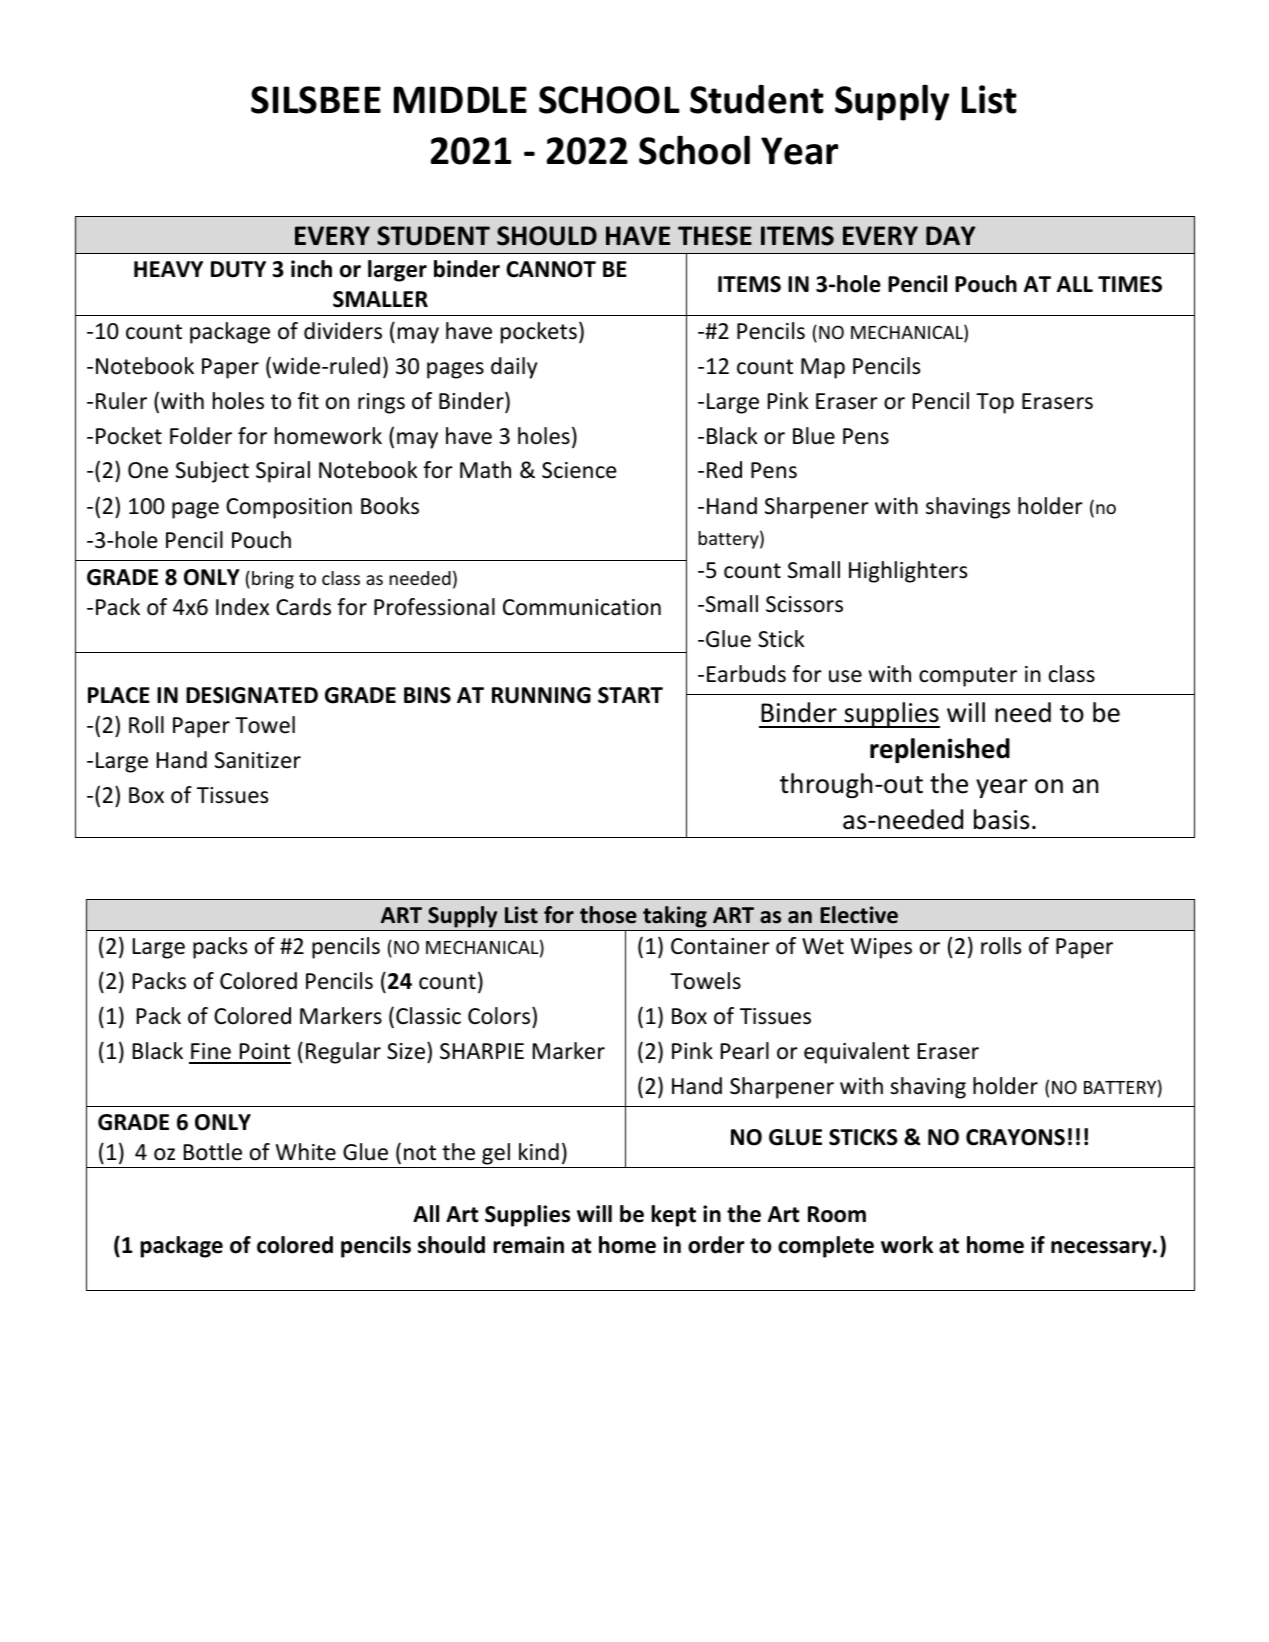  What do you see at coordinates (460, 99) in the screenshot?
I see `MIDDLE` at bounding box center [460, 99].
